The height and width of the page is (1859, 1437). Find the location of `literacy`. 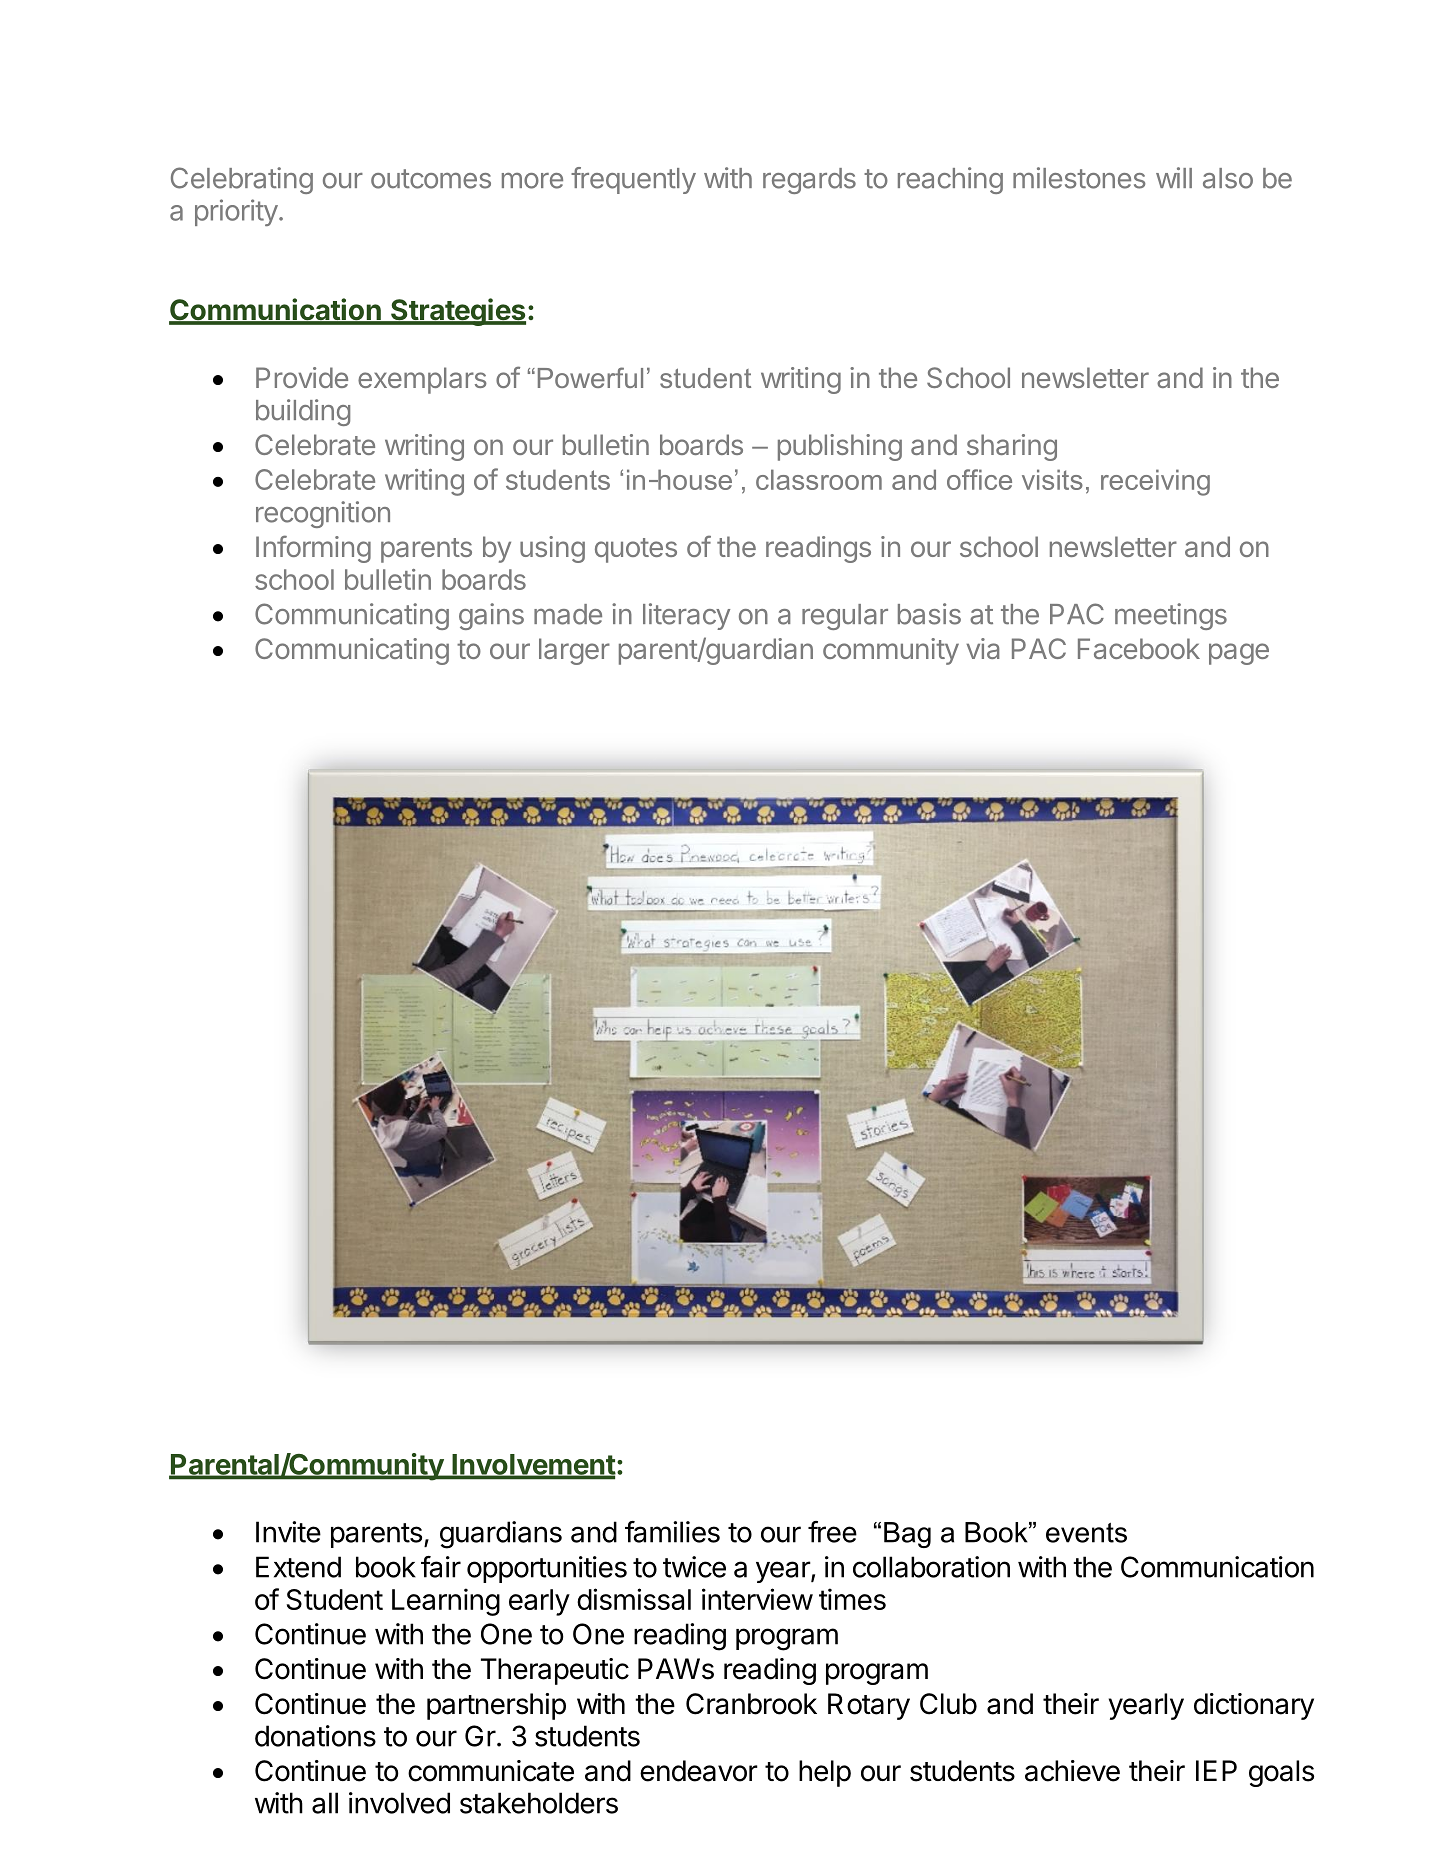

literacy is located at coordinates (686, 616).
